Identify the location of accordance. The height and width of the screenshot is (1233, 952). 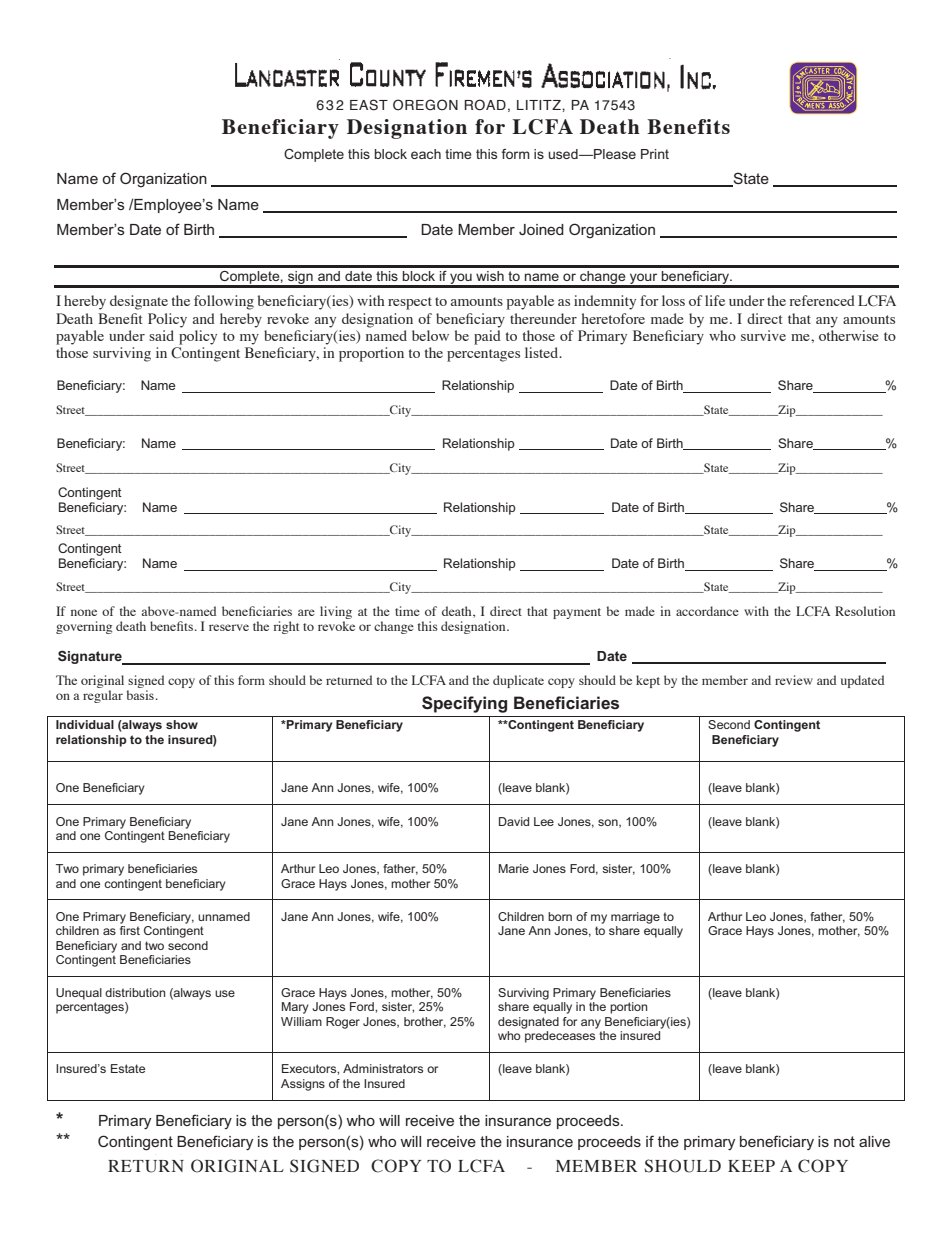
(707, 611).
